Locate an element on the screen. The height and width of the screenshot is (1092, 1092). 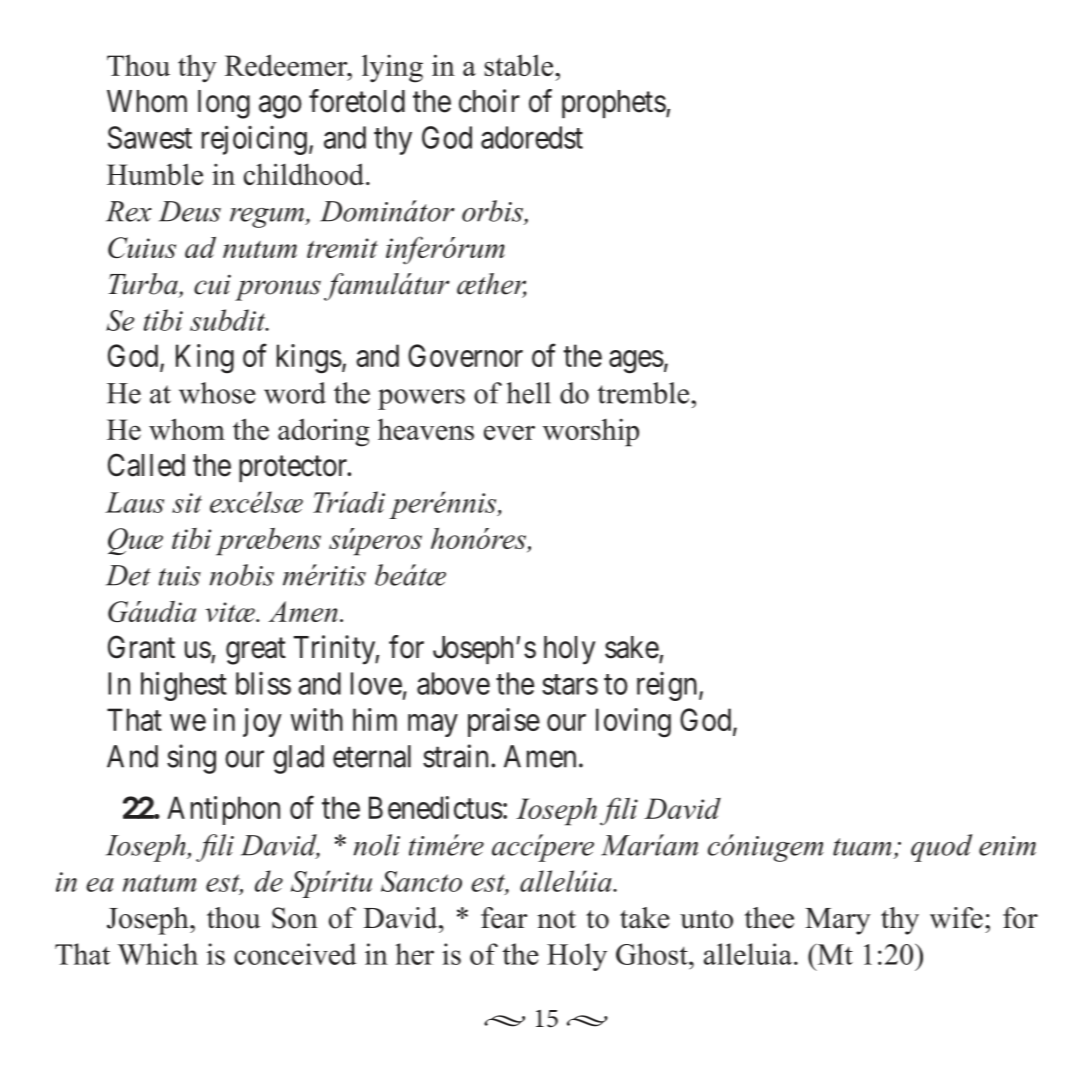
choir is located at coordinates (489, 101).
